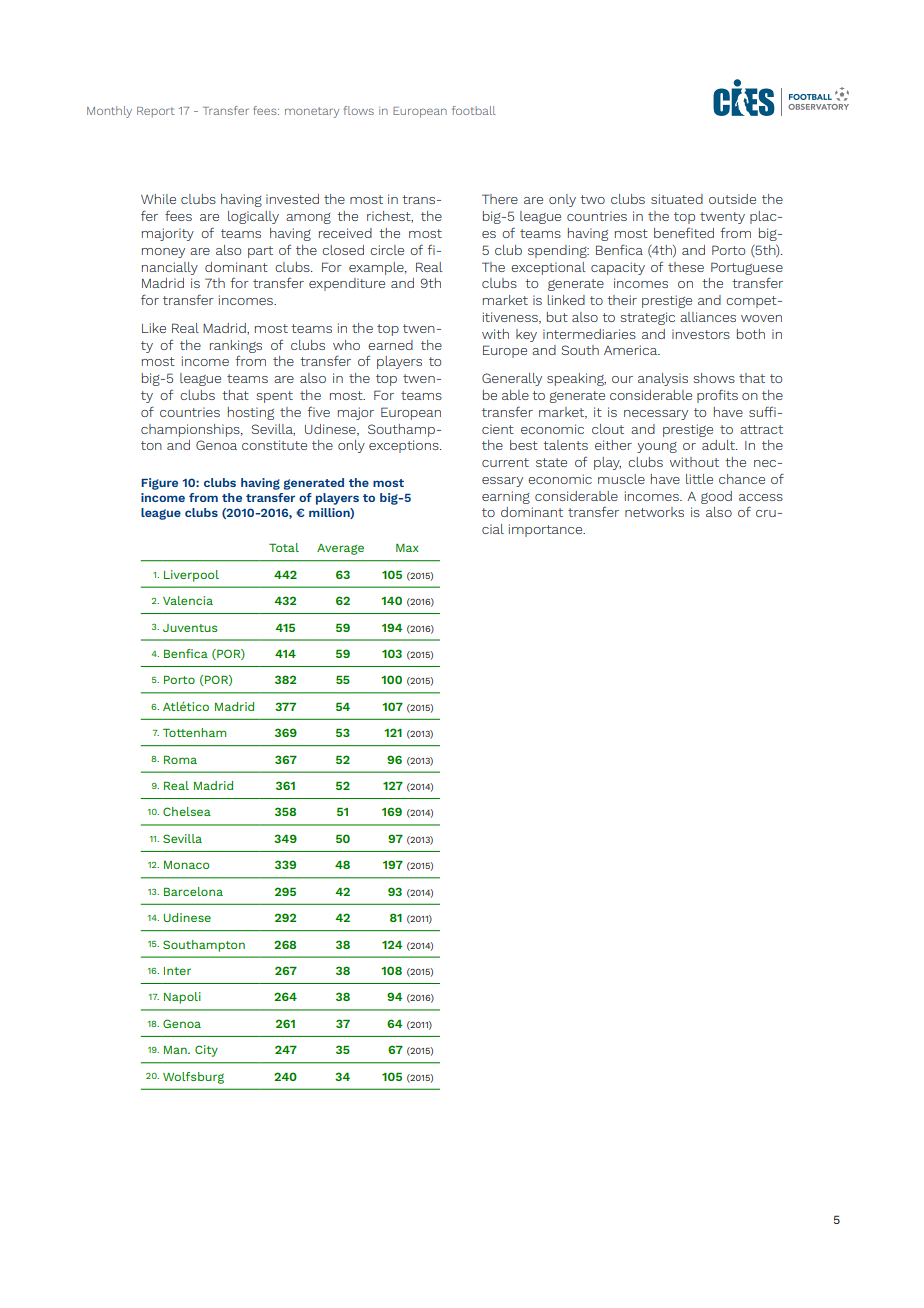  I want to click on hosting, so click(251, 413).
